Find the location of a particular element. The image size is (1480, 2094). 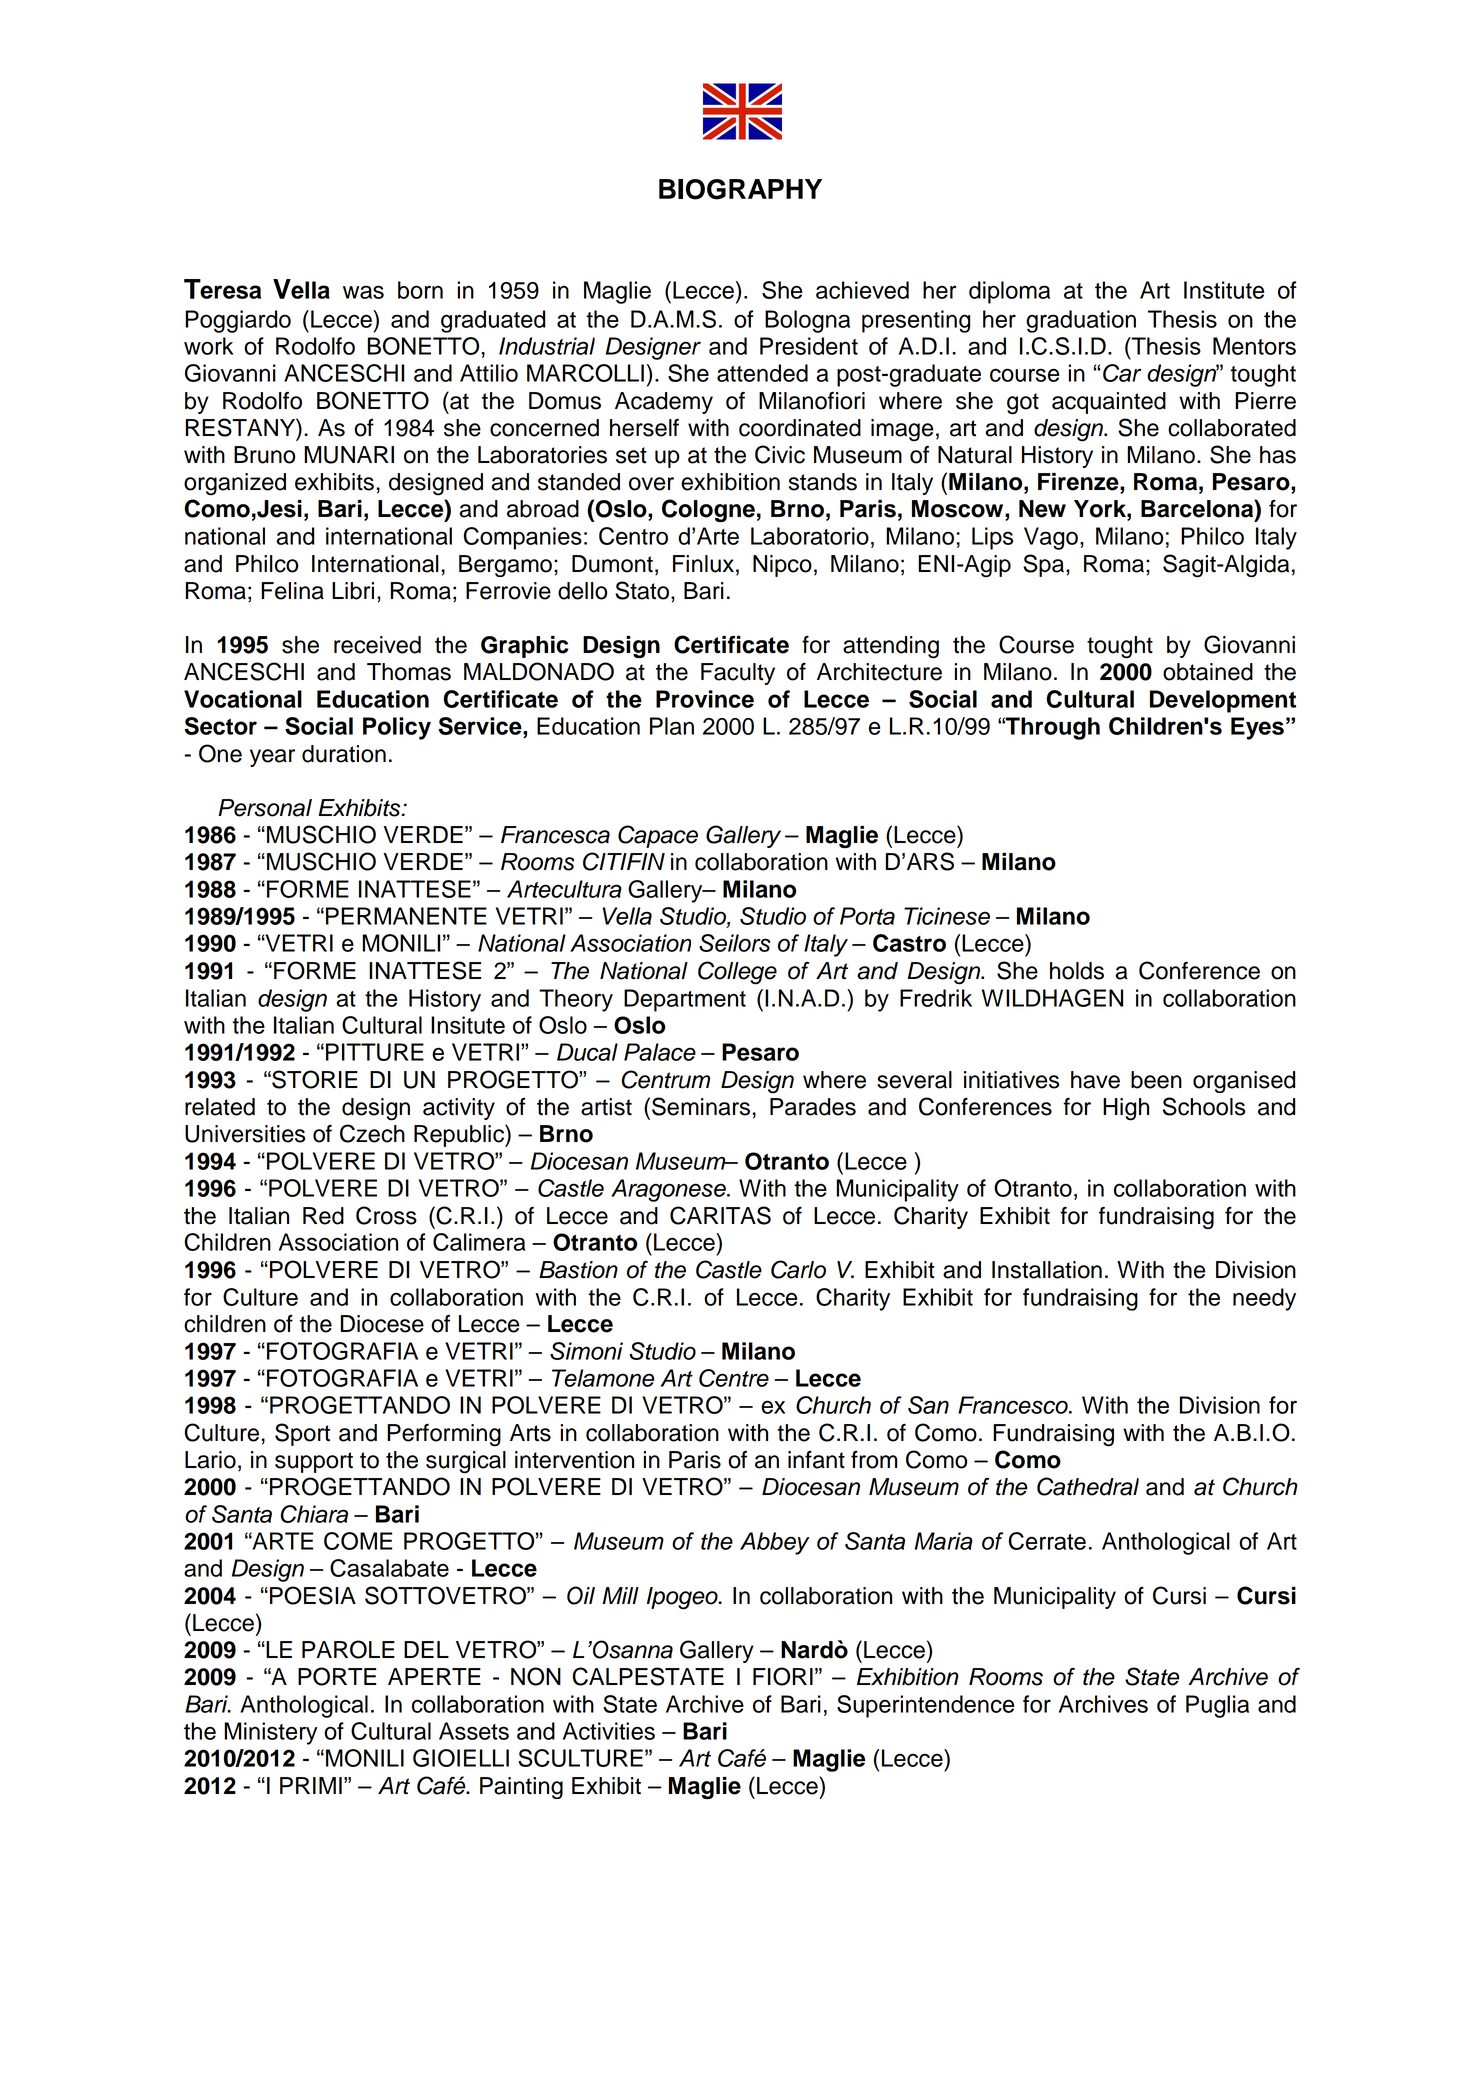

Institute is located at coordinates (1224, 290).
